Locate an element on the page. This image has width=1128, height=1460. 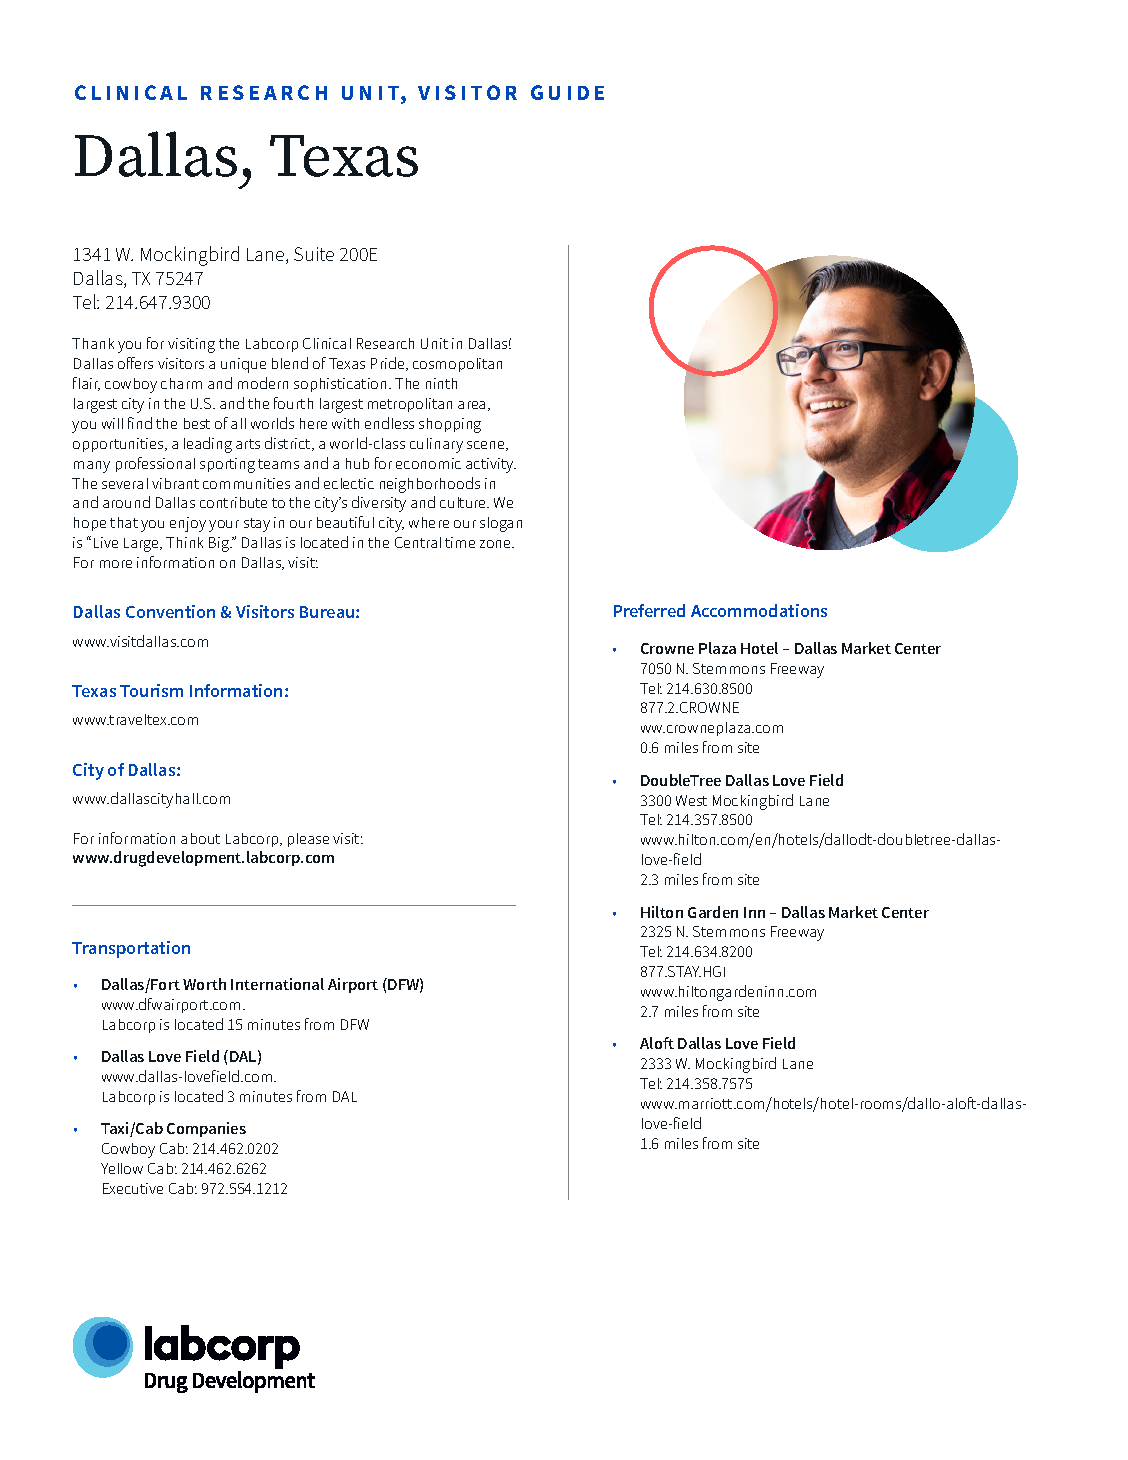
please is located at coordinates (308, 840).
